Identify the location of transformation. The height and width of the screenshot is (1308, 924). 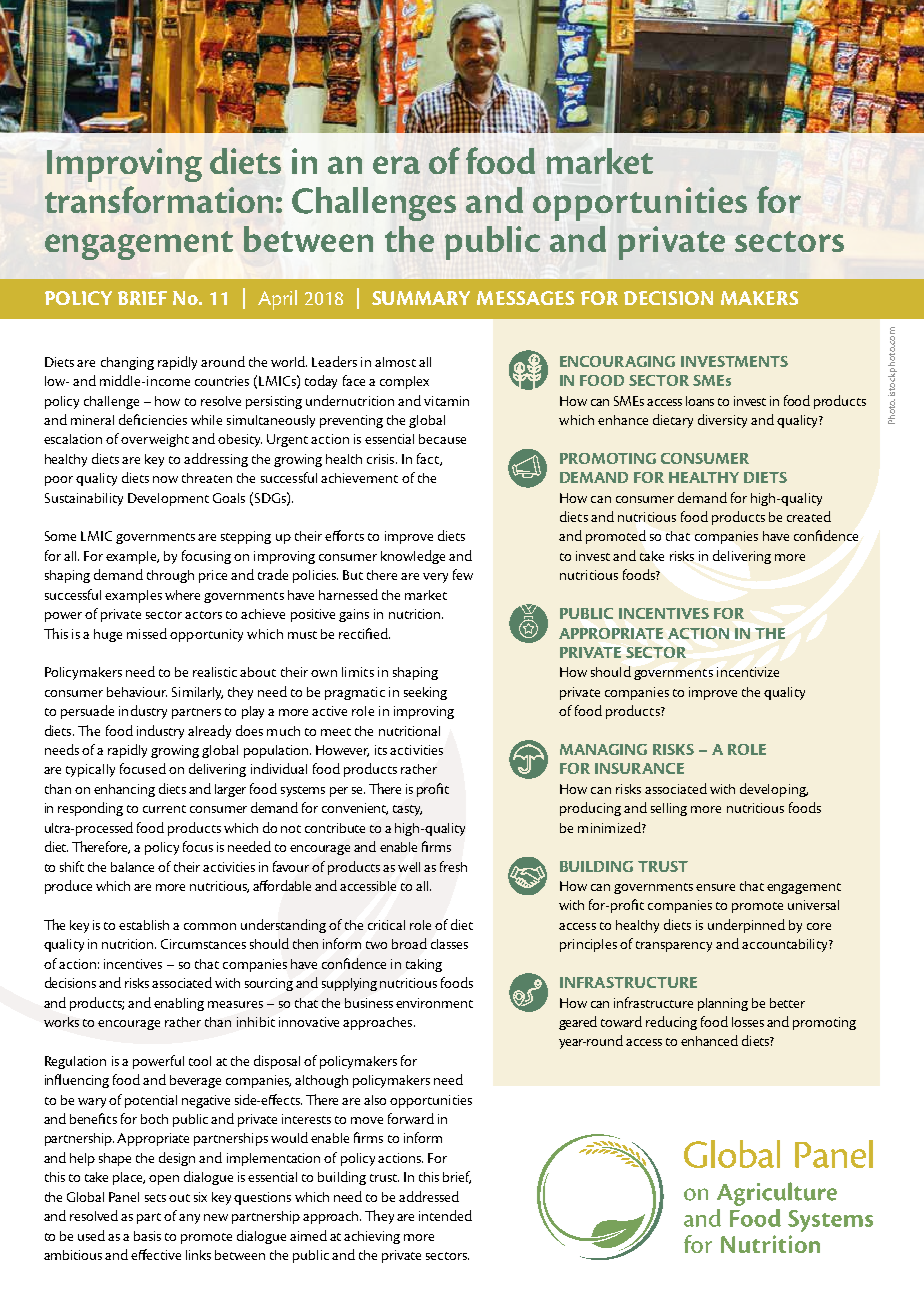
(159, 199).
